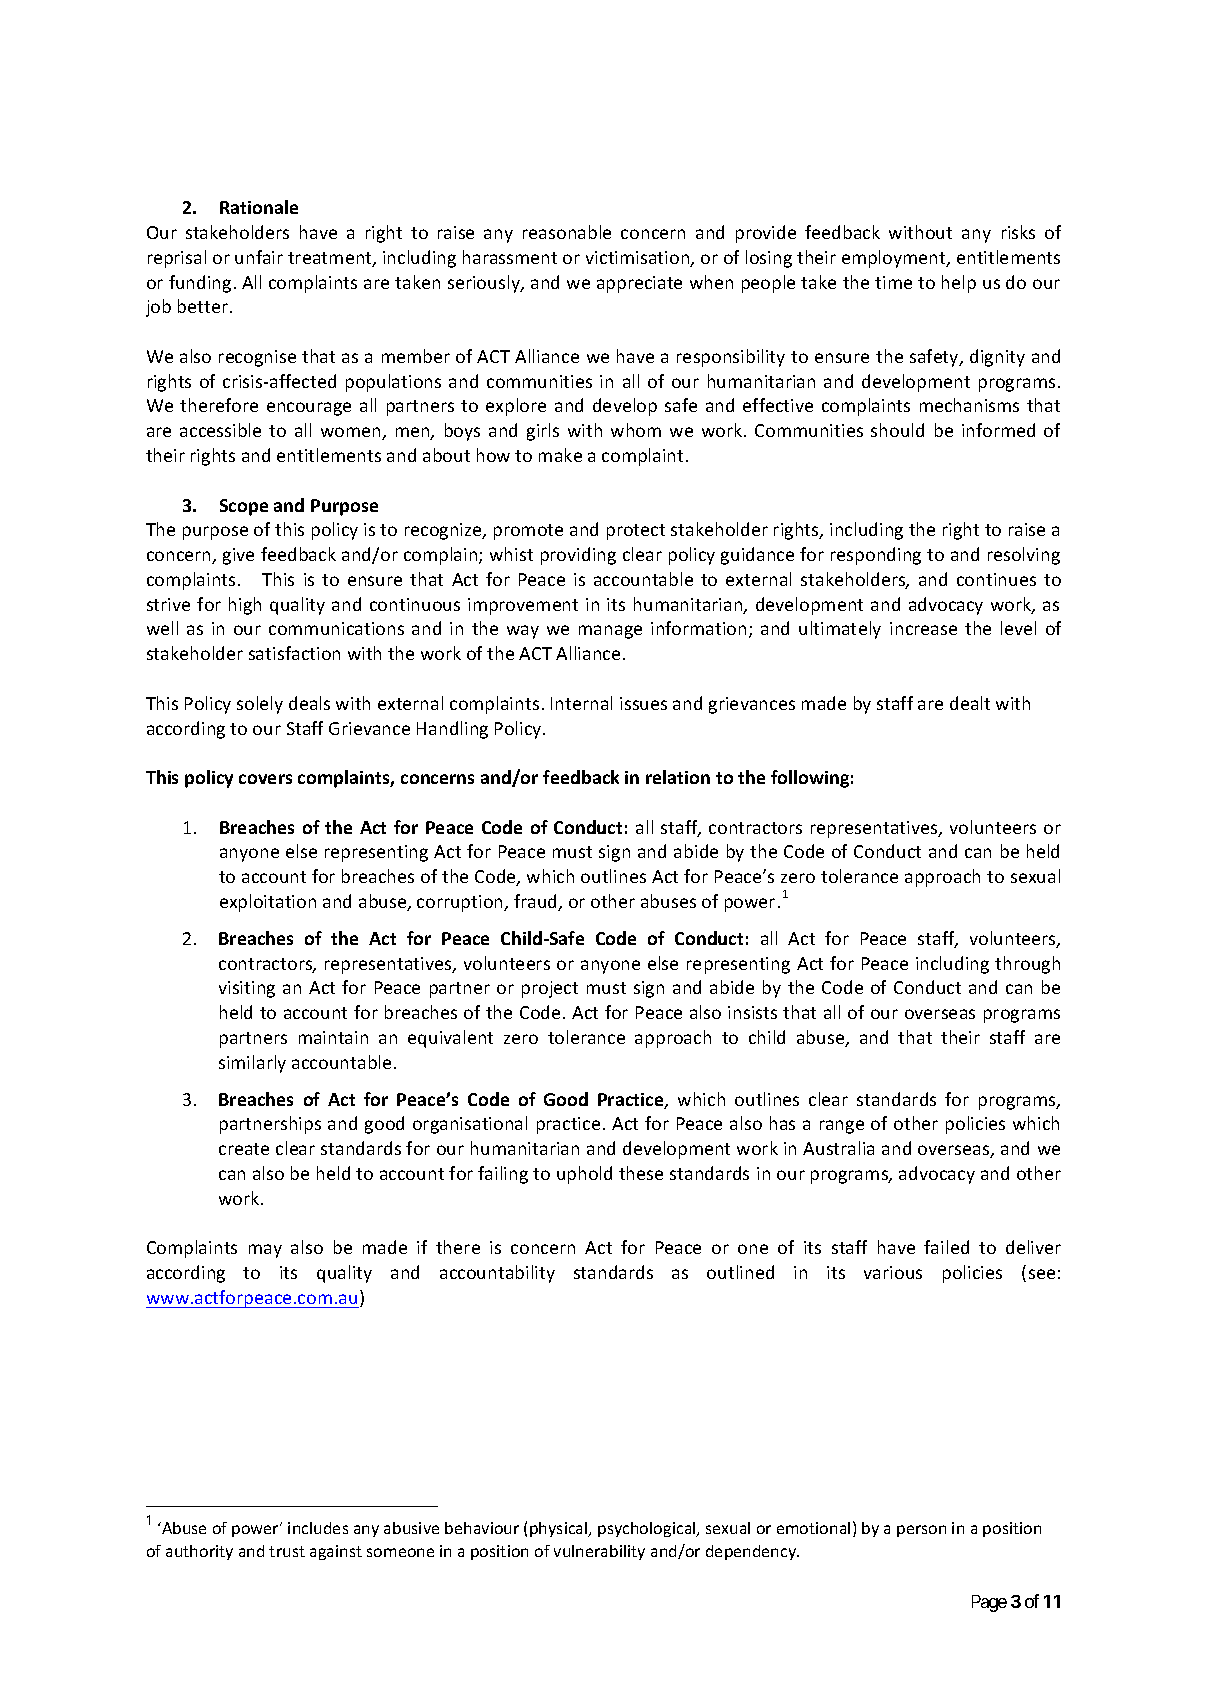 The height and width of the screenshot is (1708, 1208). Describe the element at coordinates (599, 1552) in the screenshot. I see `vulnerability` at that location.
